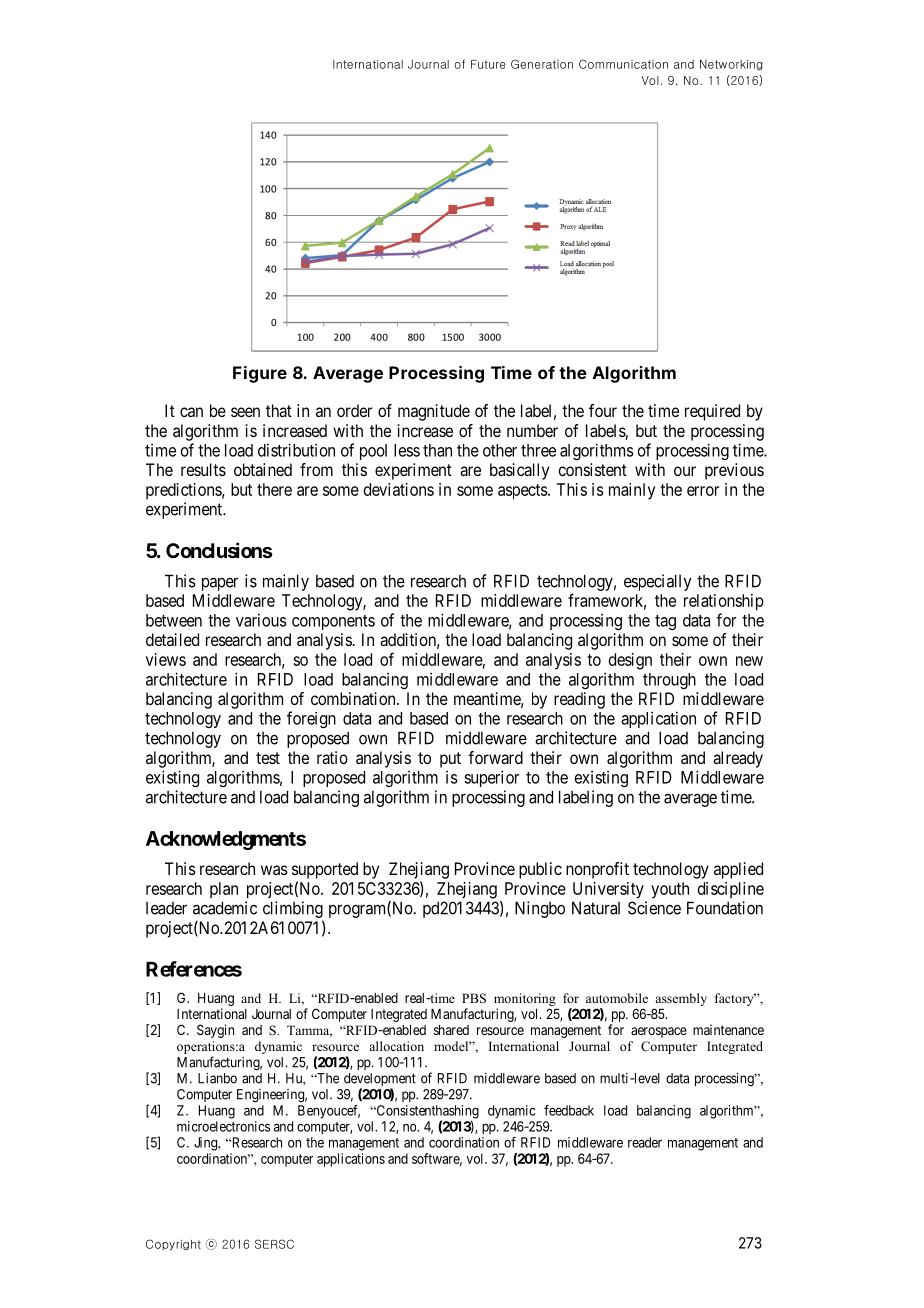  I want to click on error, so click(703, 491).
